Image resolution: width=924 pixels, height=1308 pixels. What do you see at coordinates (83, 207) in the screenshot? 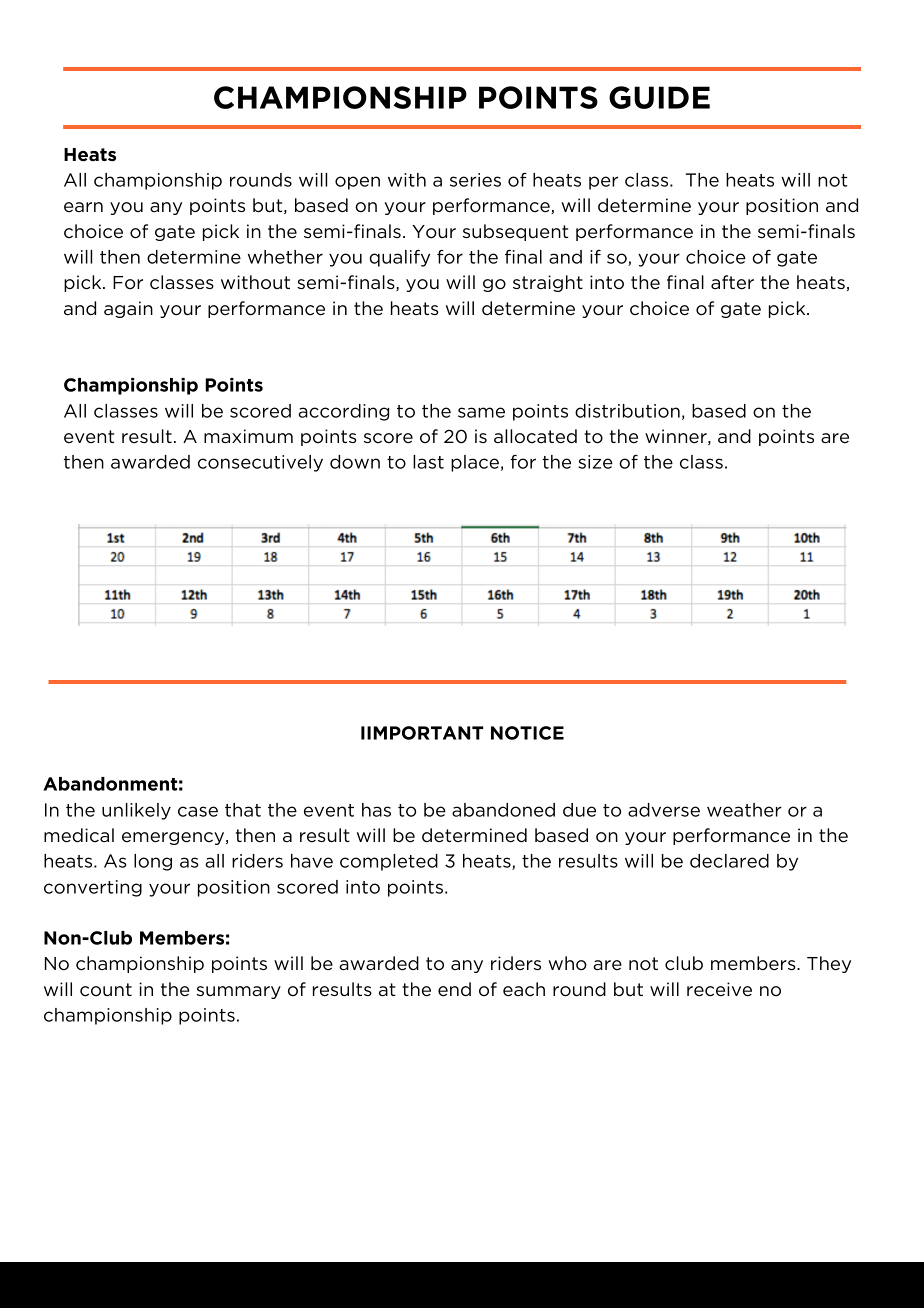
I see `earn` at bounding box center [83, 207].
